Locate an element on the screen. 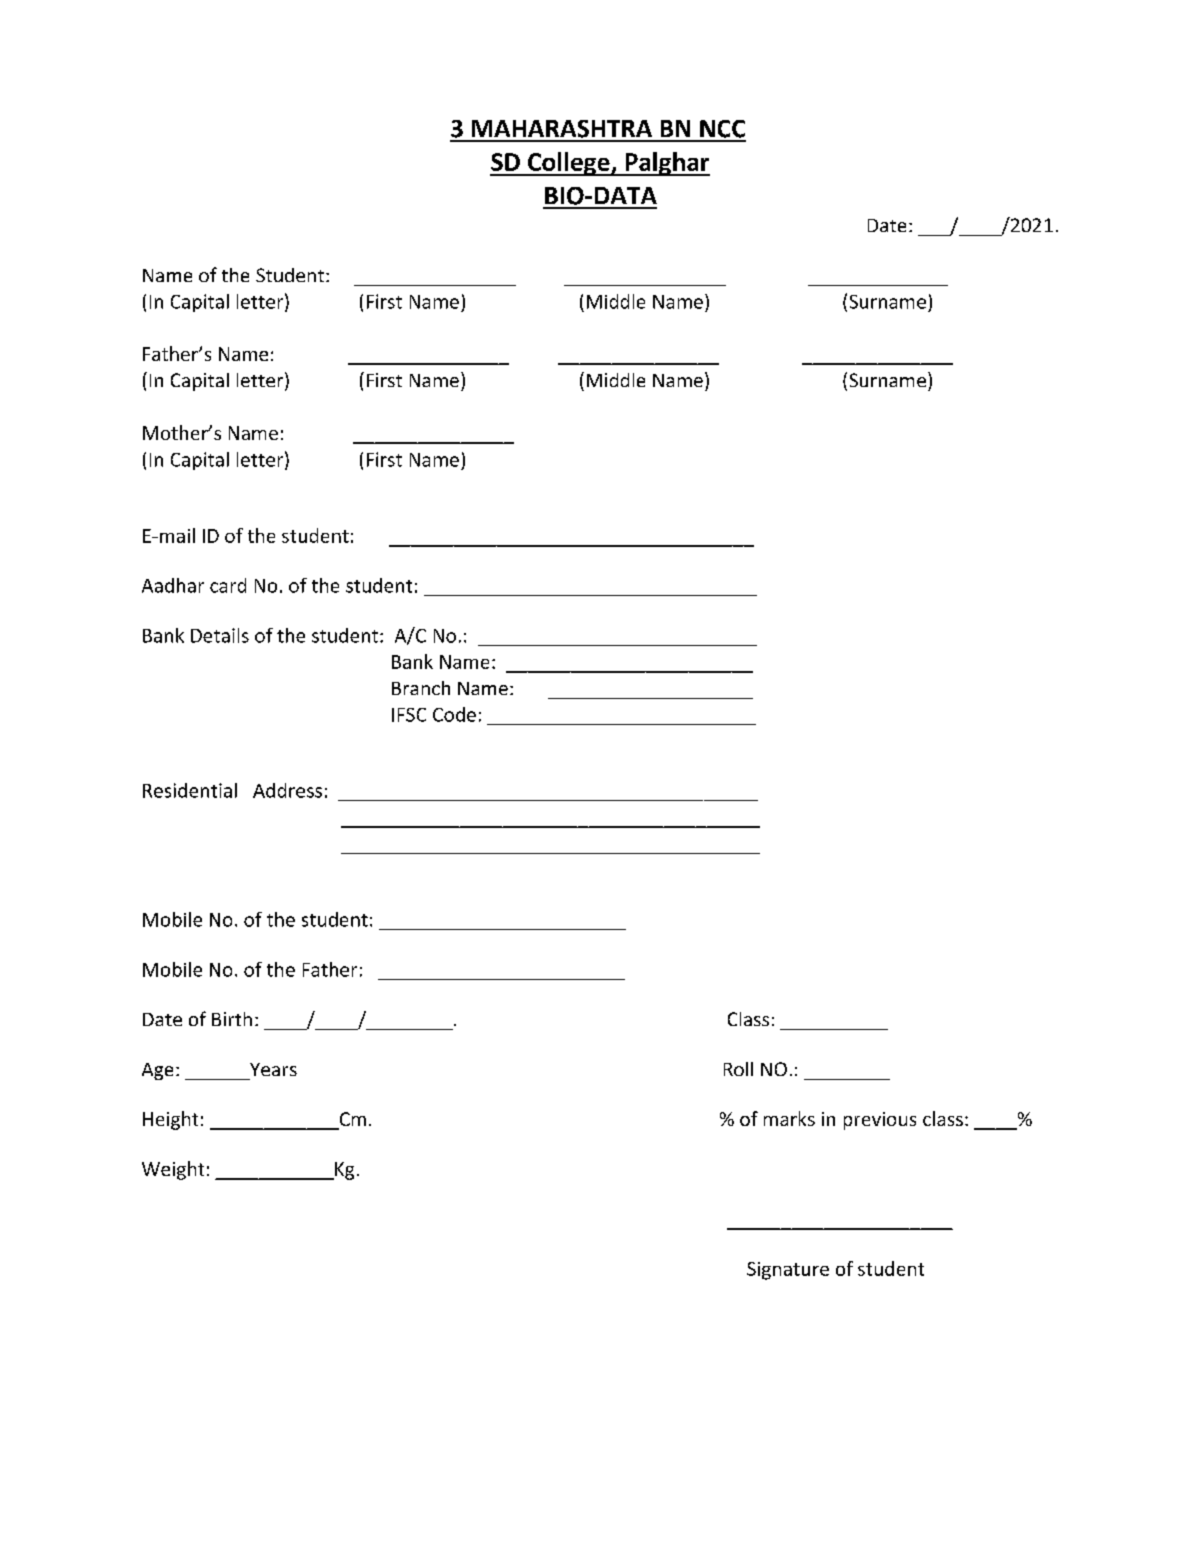 The height and width of the screenshot is (1553, 1200). Branch is located at coordinates (421, 688).
